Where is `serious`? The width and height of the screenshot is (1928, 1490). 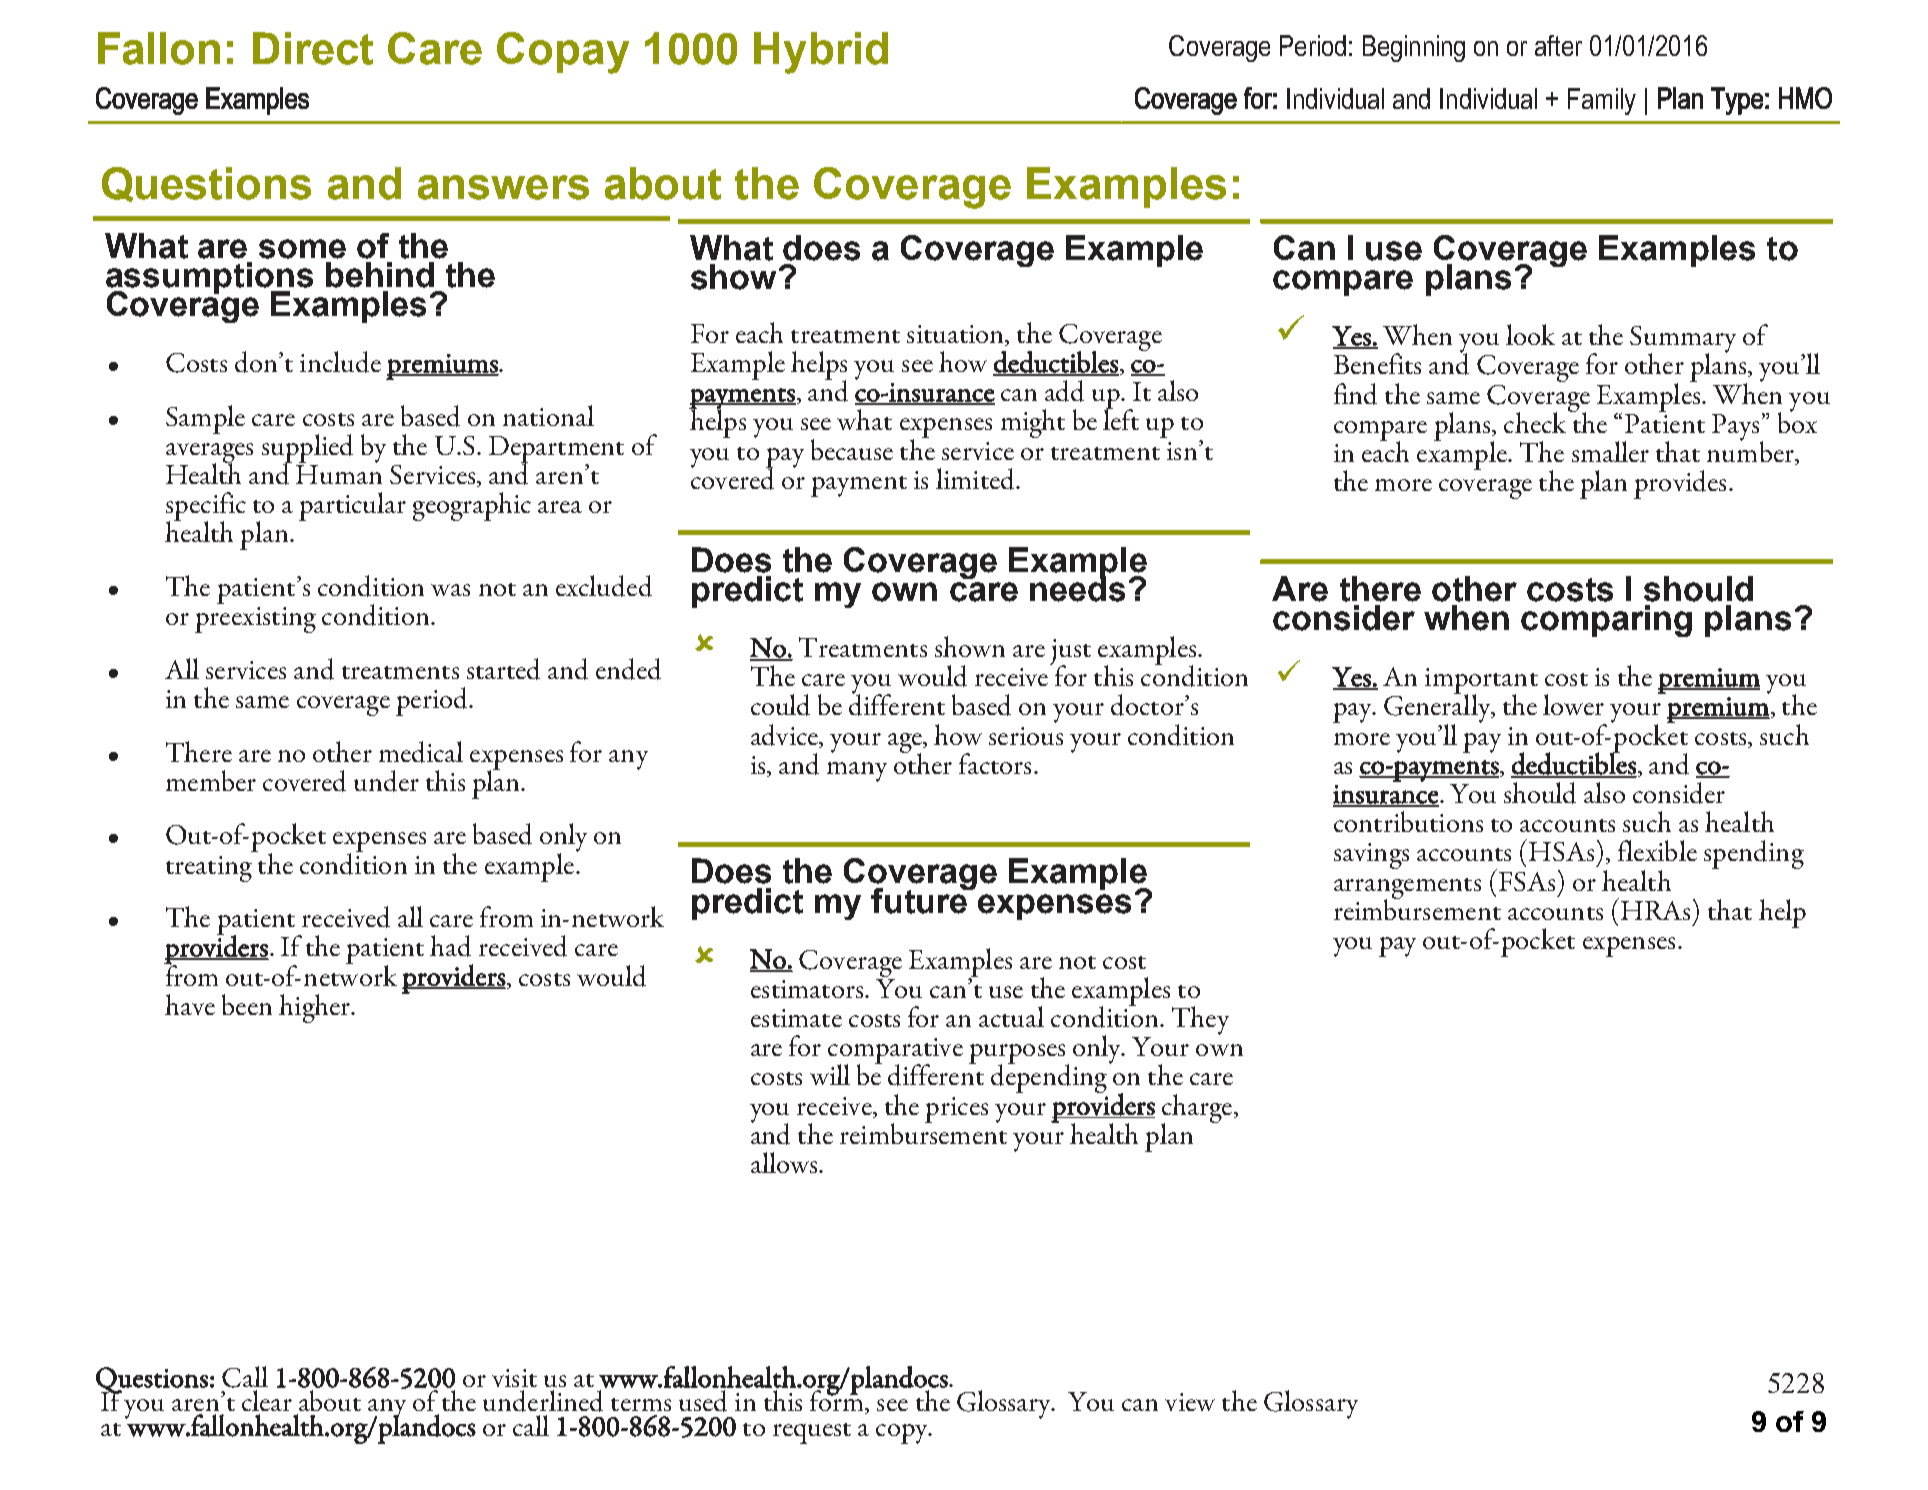
serious is located at coordinates (1026, 736).
